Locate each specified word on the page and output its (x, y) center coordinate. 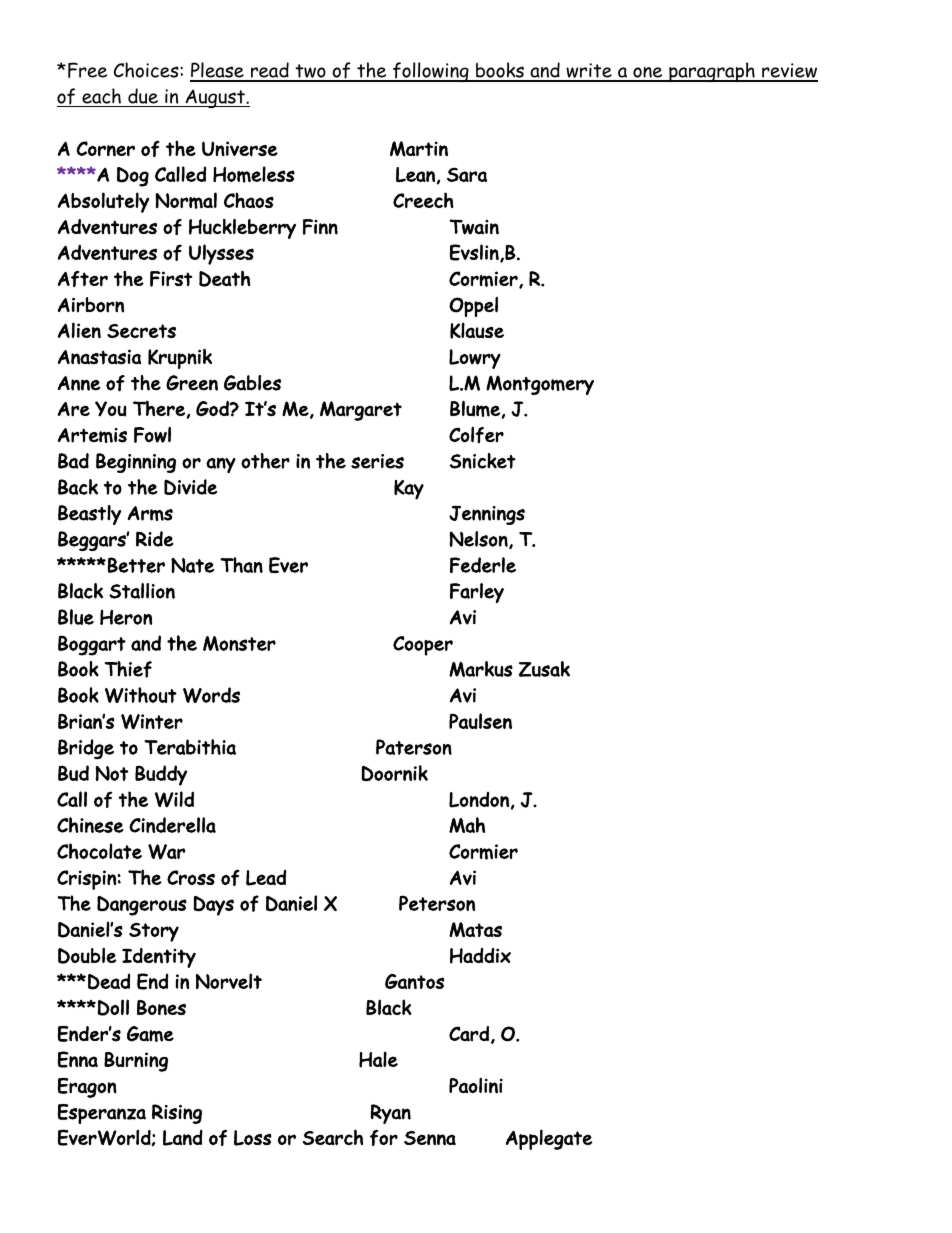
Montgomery (540, 385)
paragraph (712, 72)
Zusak (544, 669)
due (143, 96)
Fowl (152, 435)
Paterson (414, 747)
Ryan (391, 1114)
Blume (475, 408)
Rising (177, 1114)
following (431, 72)
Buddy (161, 775)
